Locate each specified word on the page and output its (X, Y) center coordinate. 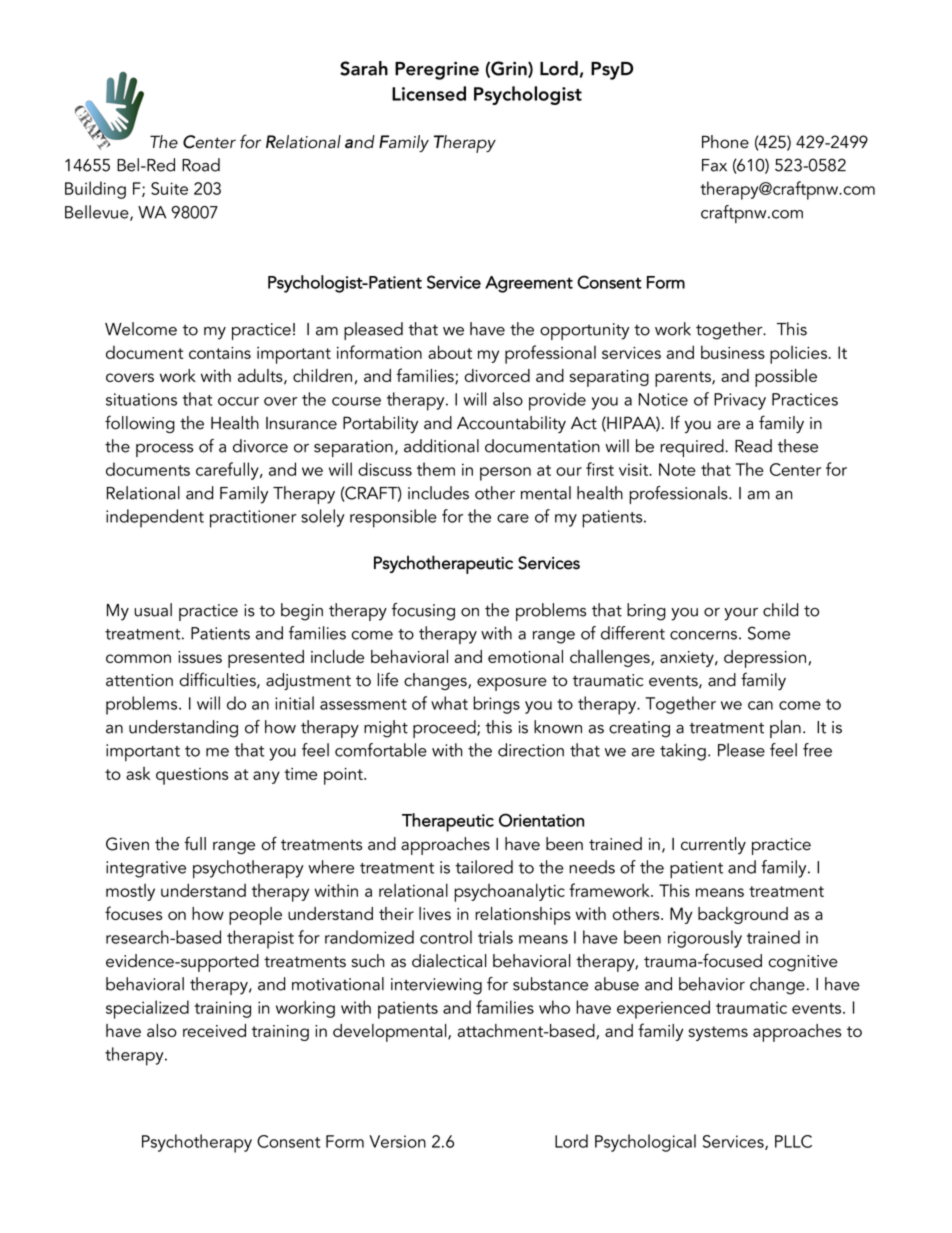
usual (153, 610)
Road (201, 165)
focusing (423, 612)
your (741, 614)
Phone (725, 142)
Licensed (429, 93)
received (214, 1030)
